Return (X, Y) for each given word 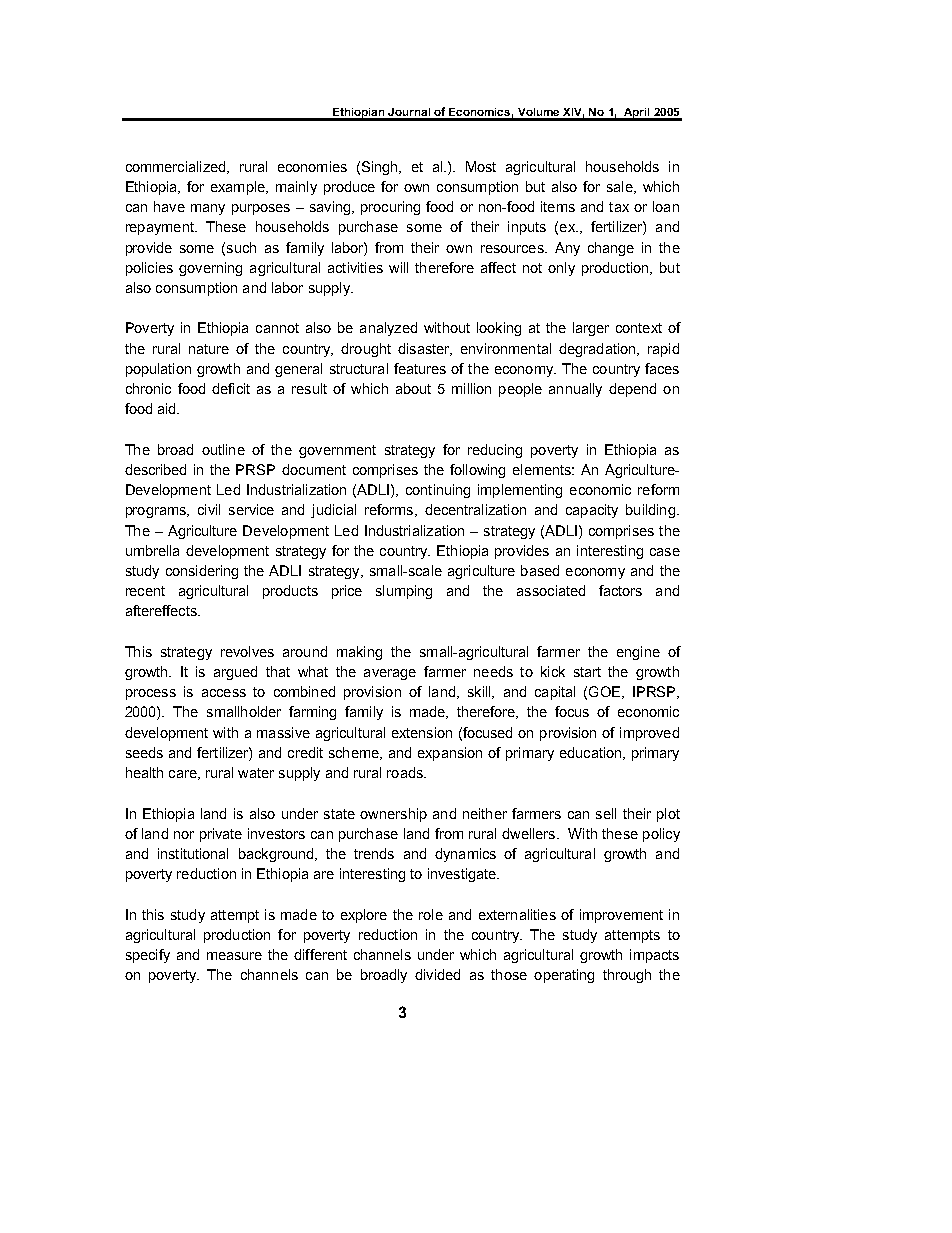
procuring (390, 208)
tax (619, 207)
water (256, 773)
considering (202, 572)
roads (406, 772)
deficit (231, 388)
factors (620, 590)
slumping (404, 592)
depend (632, 390)
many (208, 209)
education (592, 753)
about (413, 388)
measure (234, 956)
